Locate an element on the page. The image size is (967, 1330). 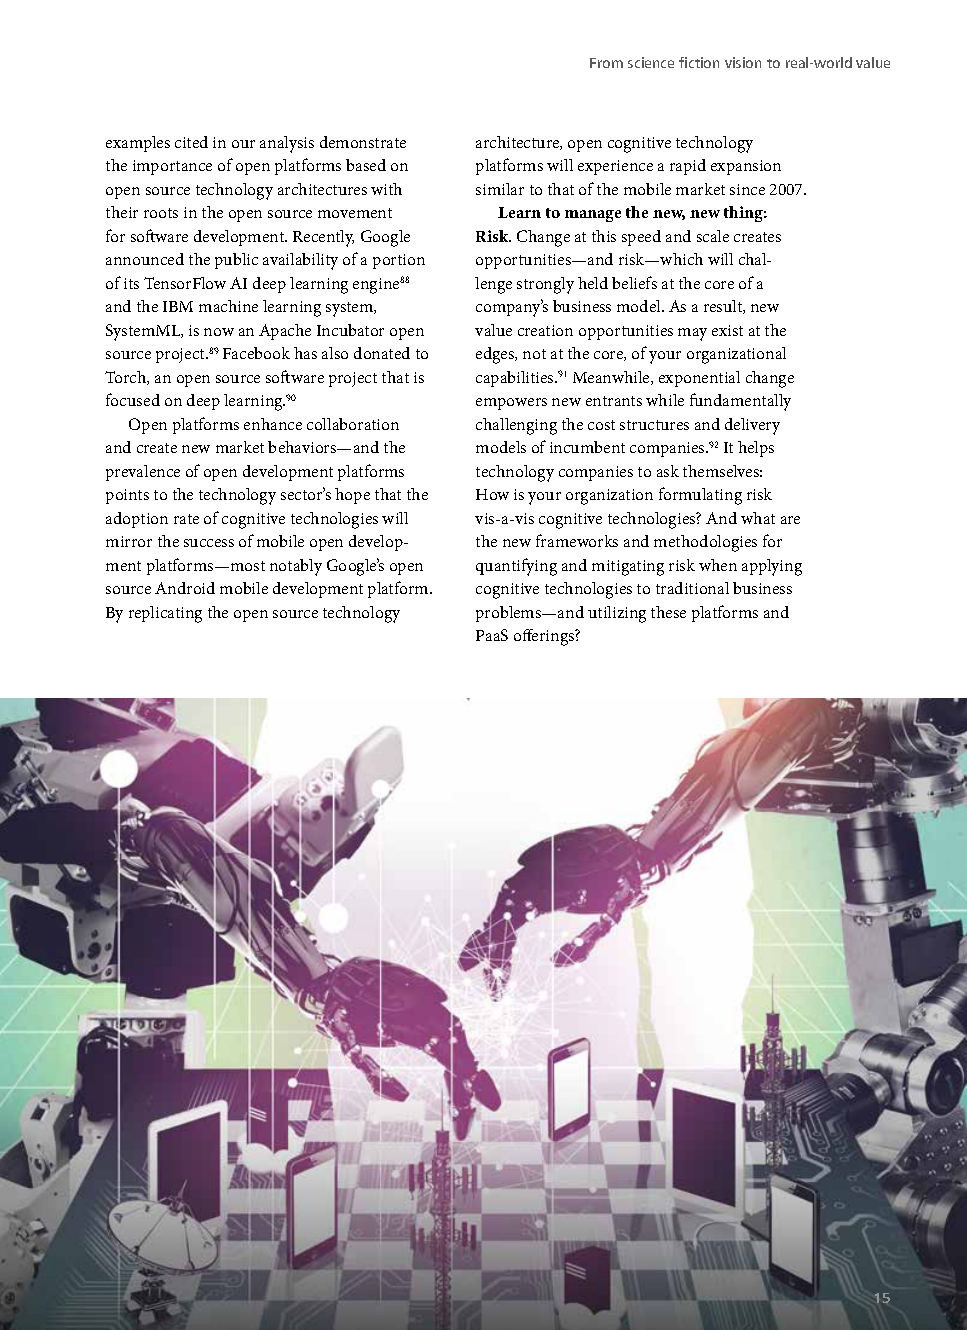
similar is located at coordinates (500, 189).
